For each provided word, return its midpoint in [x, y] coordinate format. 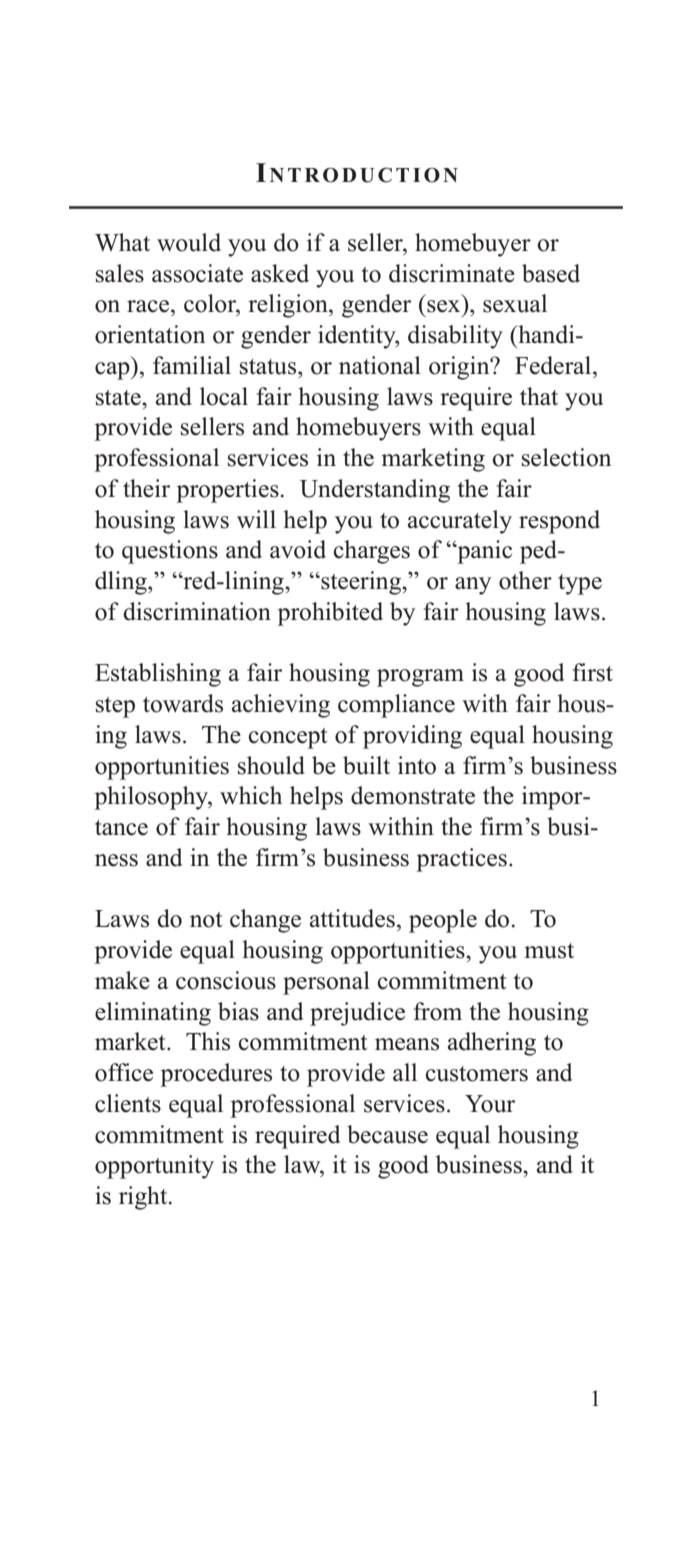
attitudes [352, 918]
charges [371, 552]
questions [170, 552]
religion [289, 306]
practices [461, 860]
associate [197, 273]
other [525, 580]
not [206, 920]
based [551, 273]
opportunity [154, 1167]
